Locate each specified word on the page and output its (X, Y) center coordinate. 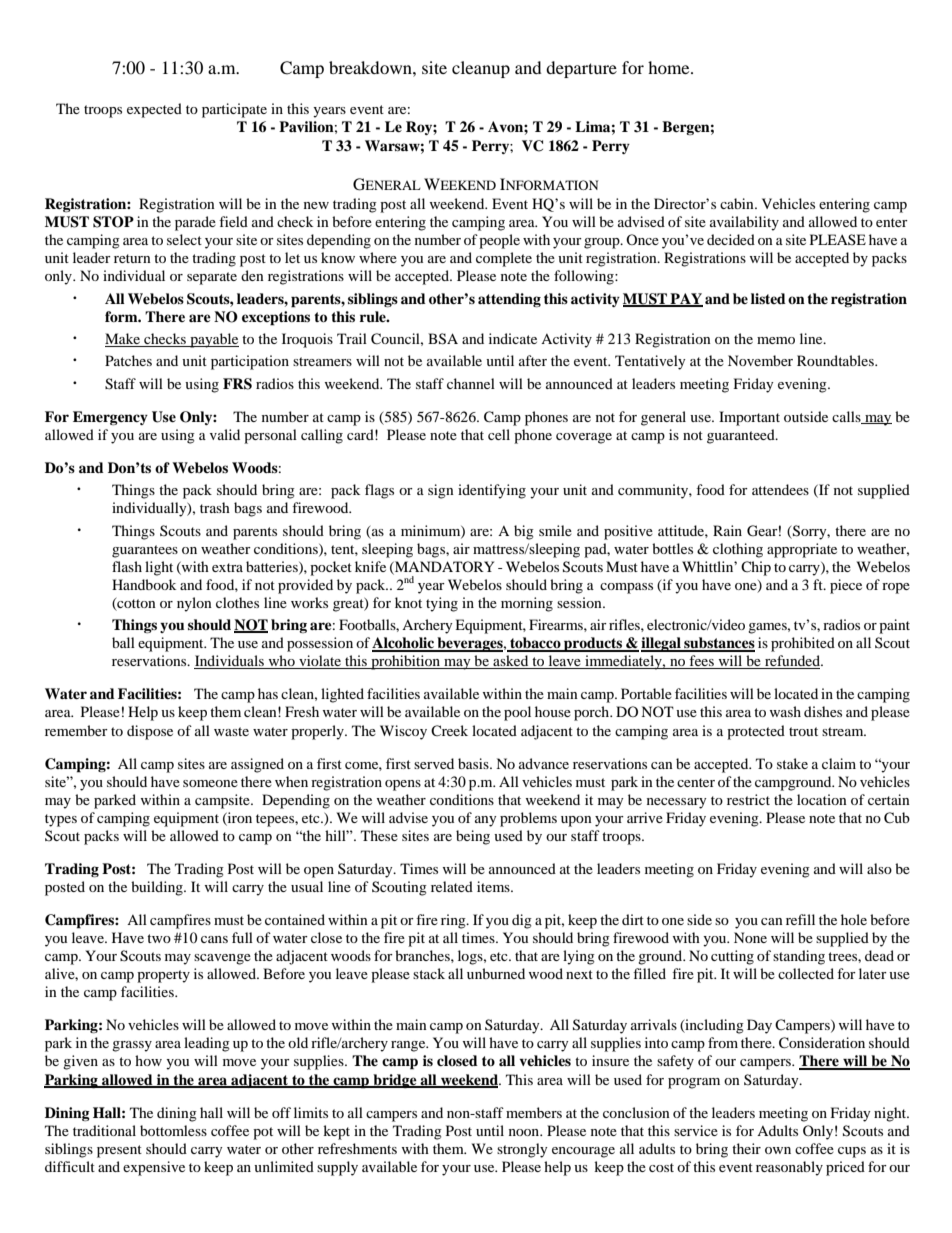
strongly (522, 1150)
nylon (194, 604)
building (158, 888)
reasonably (789, 1168)
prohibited (803, 644)
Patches (128, 360)
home (670, 67)
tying (442, 604)
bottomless (173, 1130)
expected (154, 110)
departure (581, 69)
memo (776, 340)
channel (471, 383)
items (494, 886)
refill (800, 919)
